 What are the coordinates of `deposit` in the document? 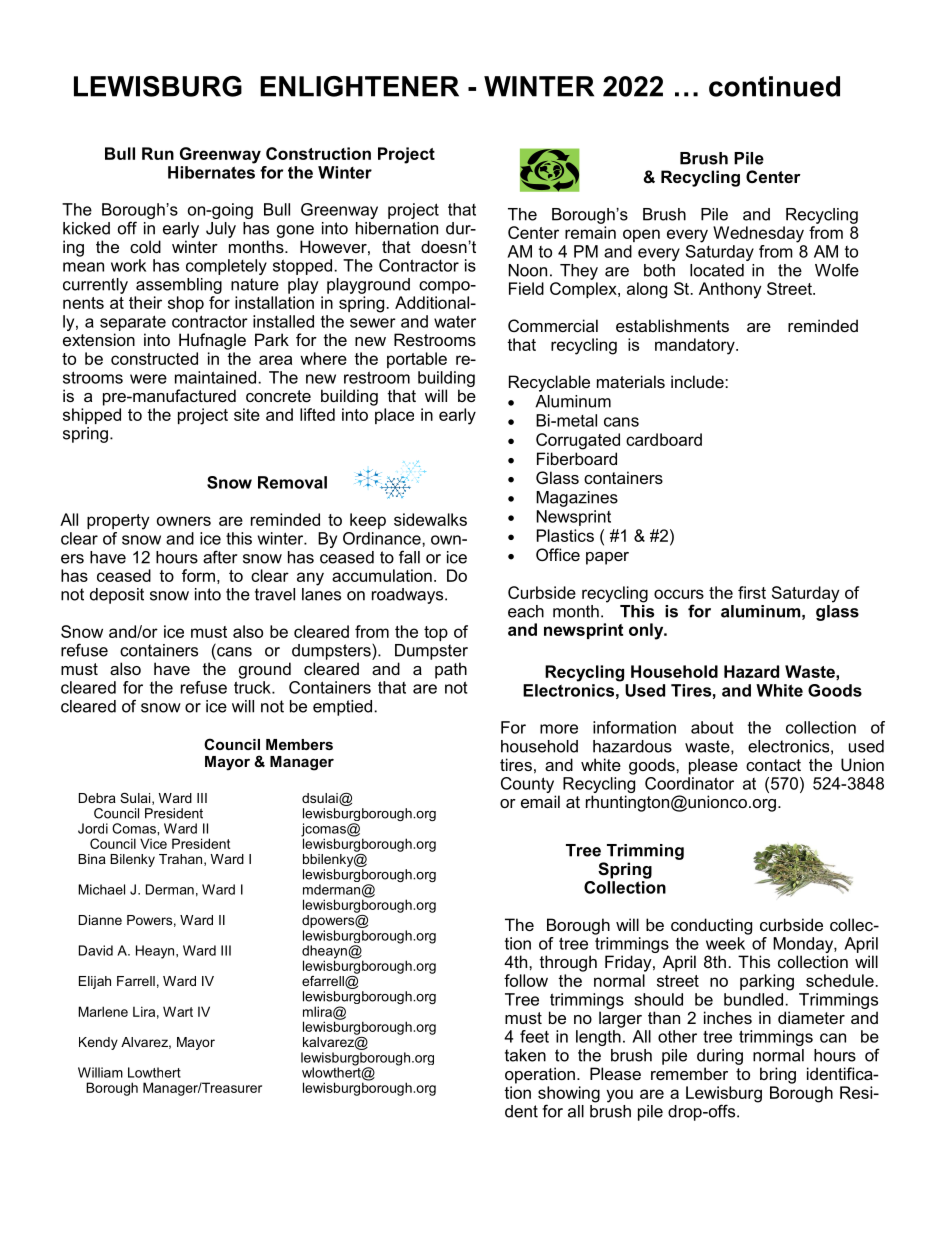 It's located at (117, 596).
